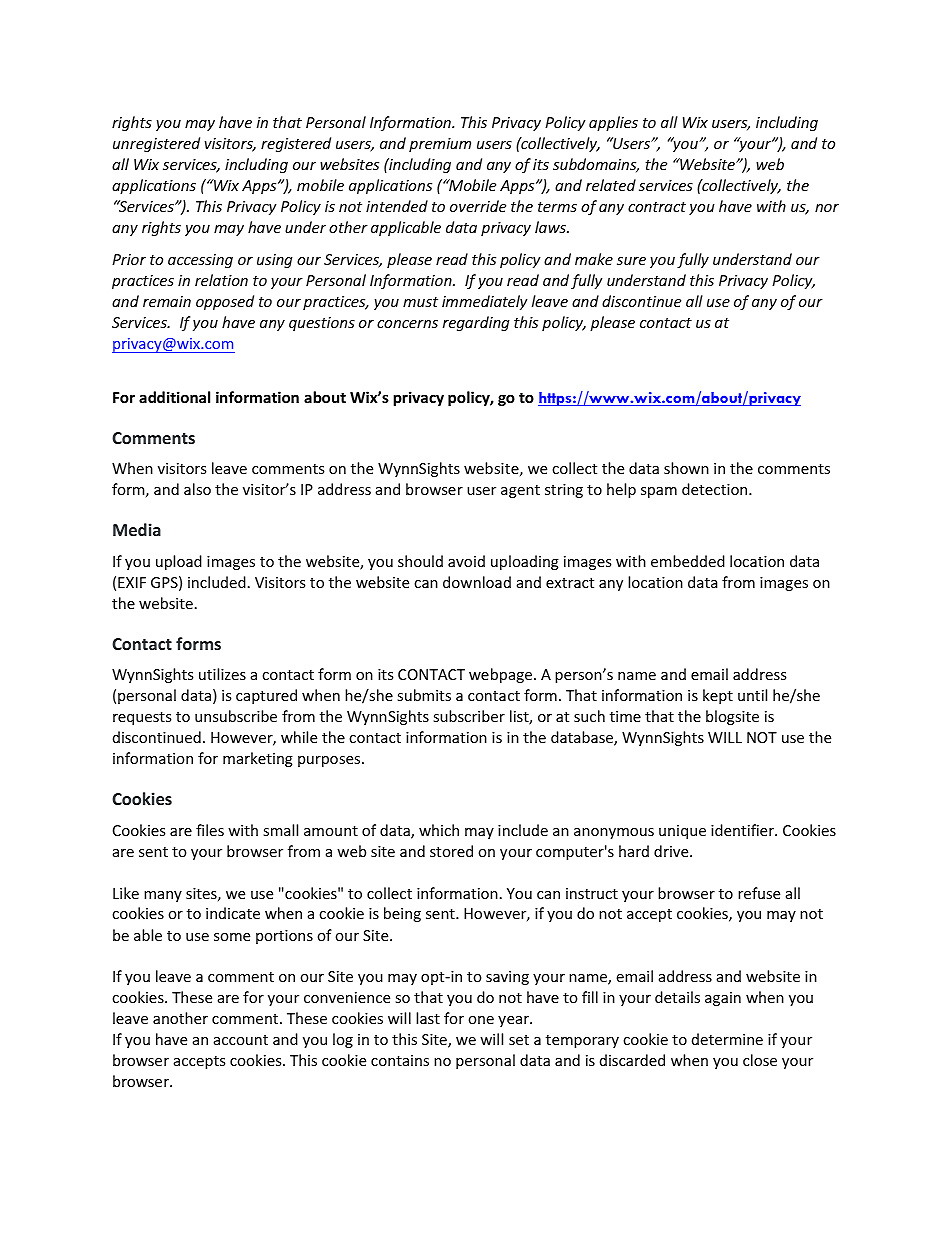 The width and height of the screenshot is (952, 1233). What do you see at coordinates (477, 582) in the screenshot?
I see `download` at bounding box center [477, 582].
